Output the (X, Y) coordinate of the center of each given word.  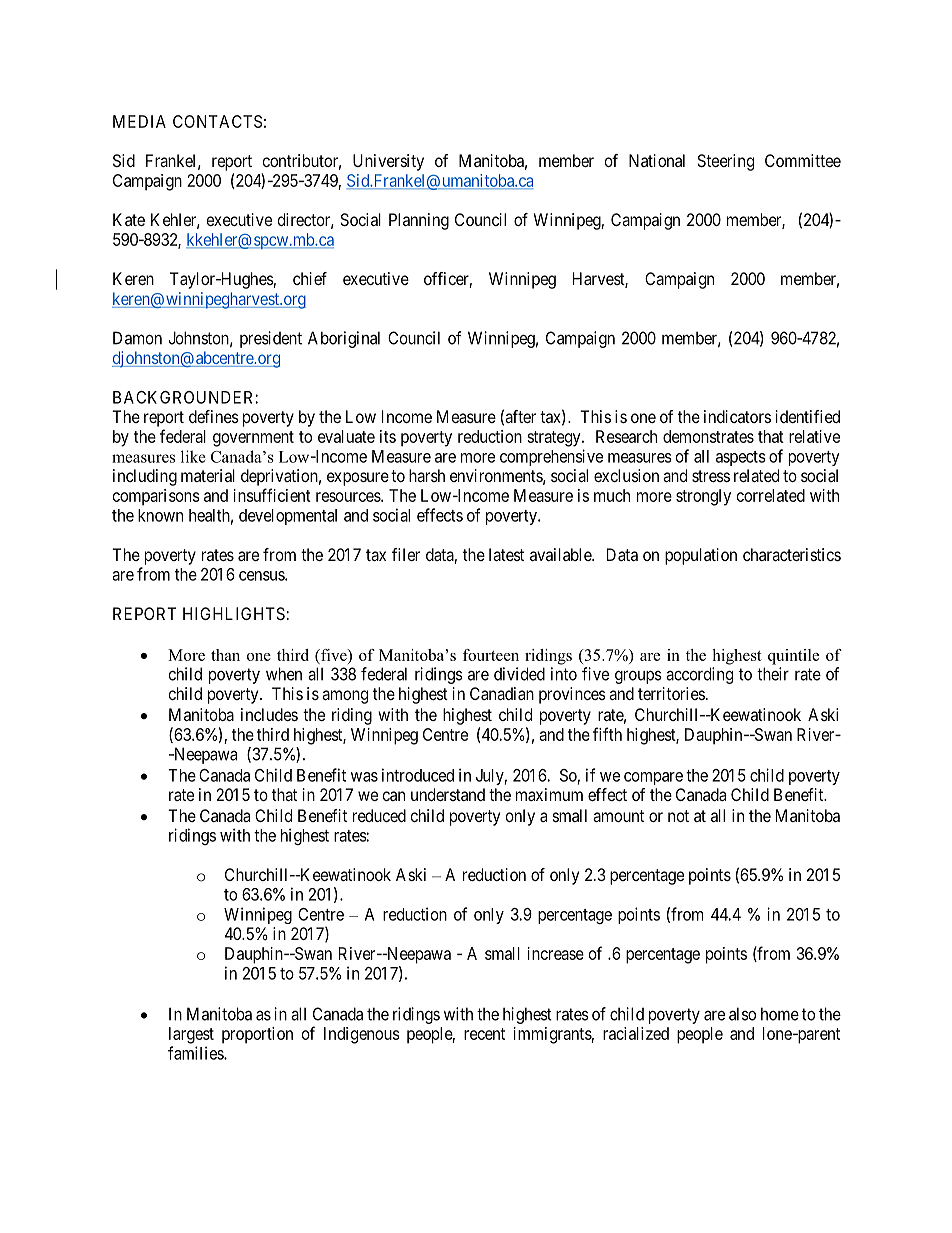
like (193, 456)
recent (484, 1034)
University (388, 162)
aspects (741, 458)
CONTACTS (217, 121)
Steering (725, 162)
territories (671, 693)
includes (269, 714)
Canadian (502, 693)
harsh (427, 475)
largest (191, 1035)
